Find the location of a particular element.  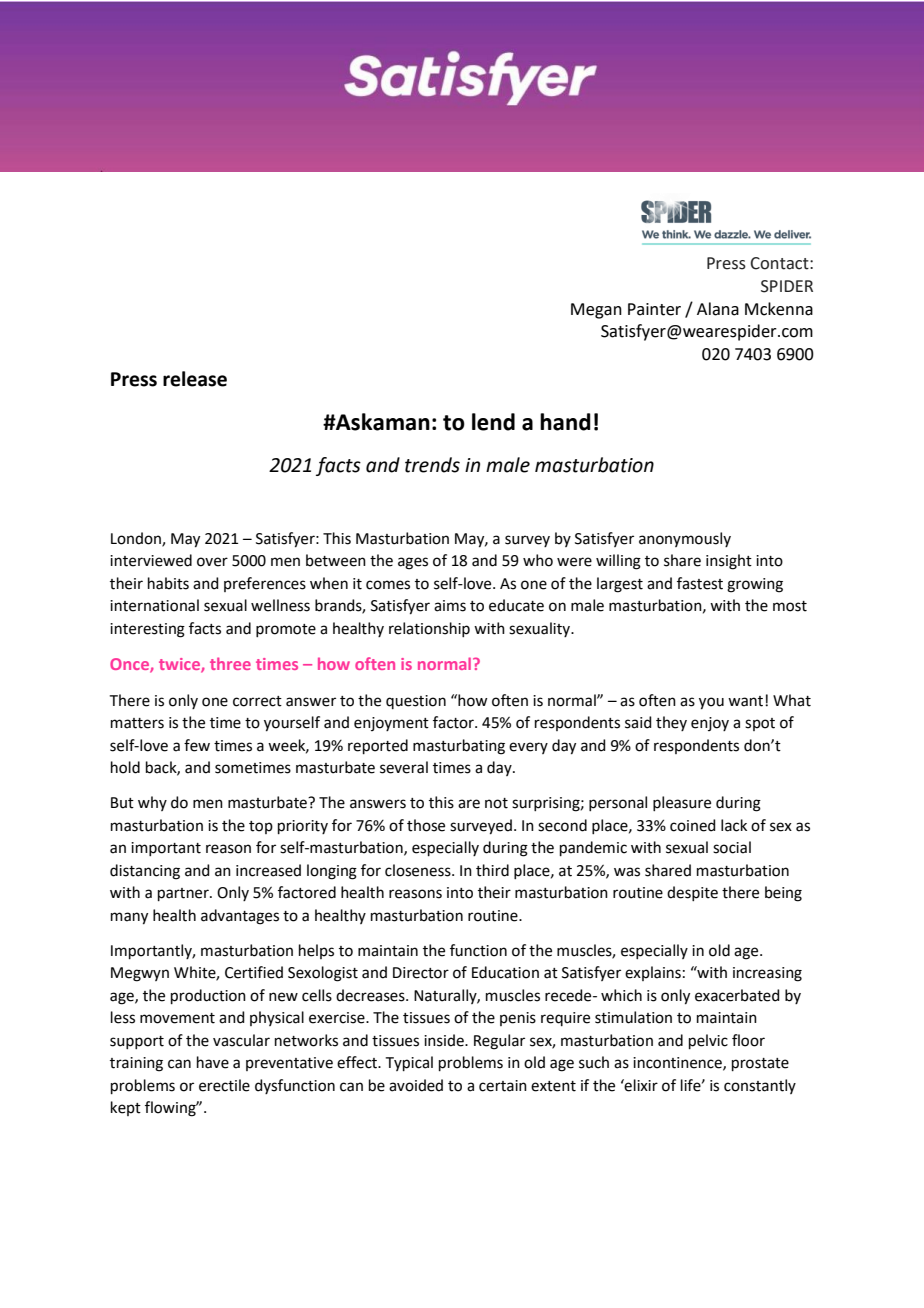

Alana is located at coordinates (718, 309).
